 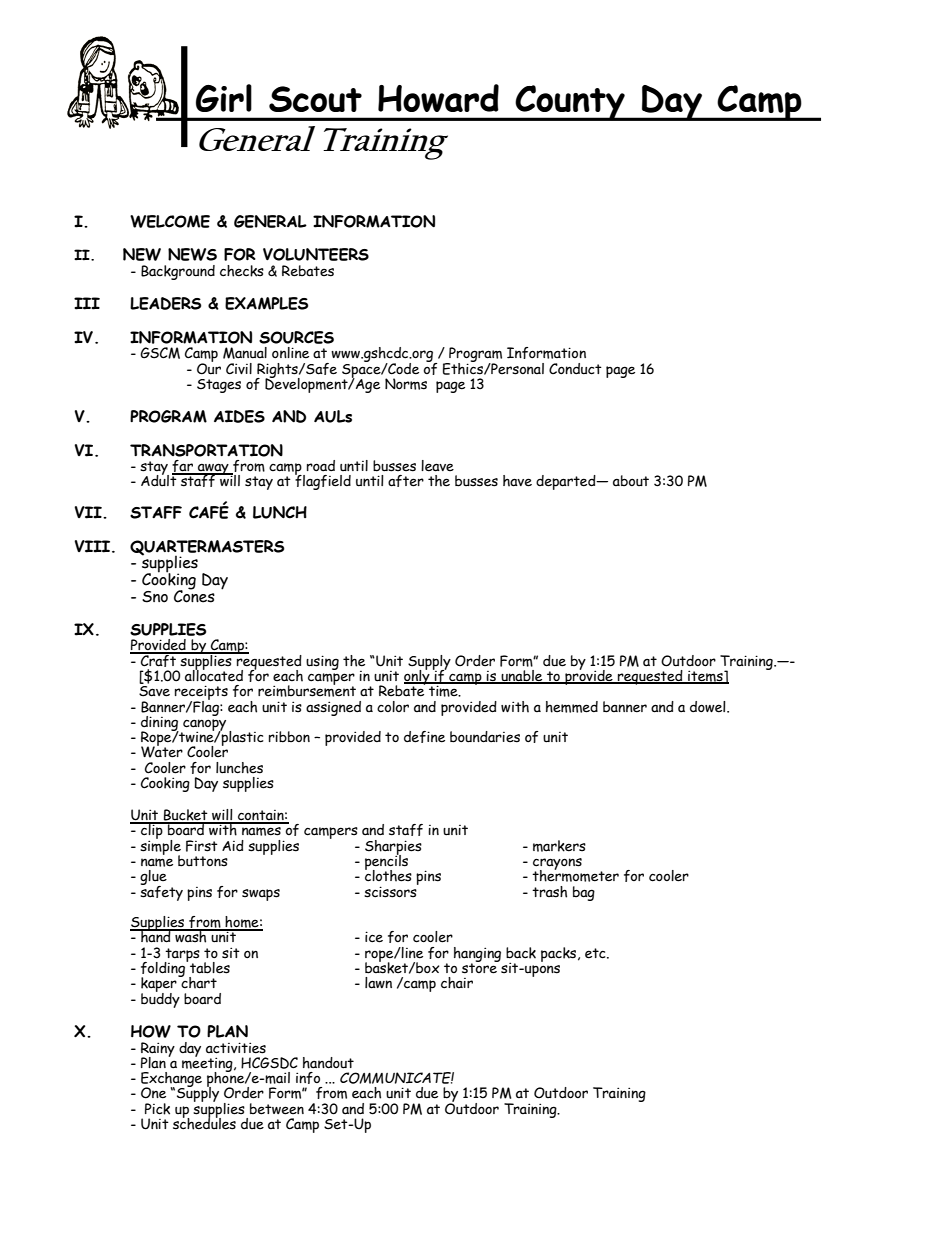 What do you see at coordinates (575, 875) in the image?
I see `thermometer` at bounding box center [575, 875].
